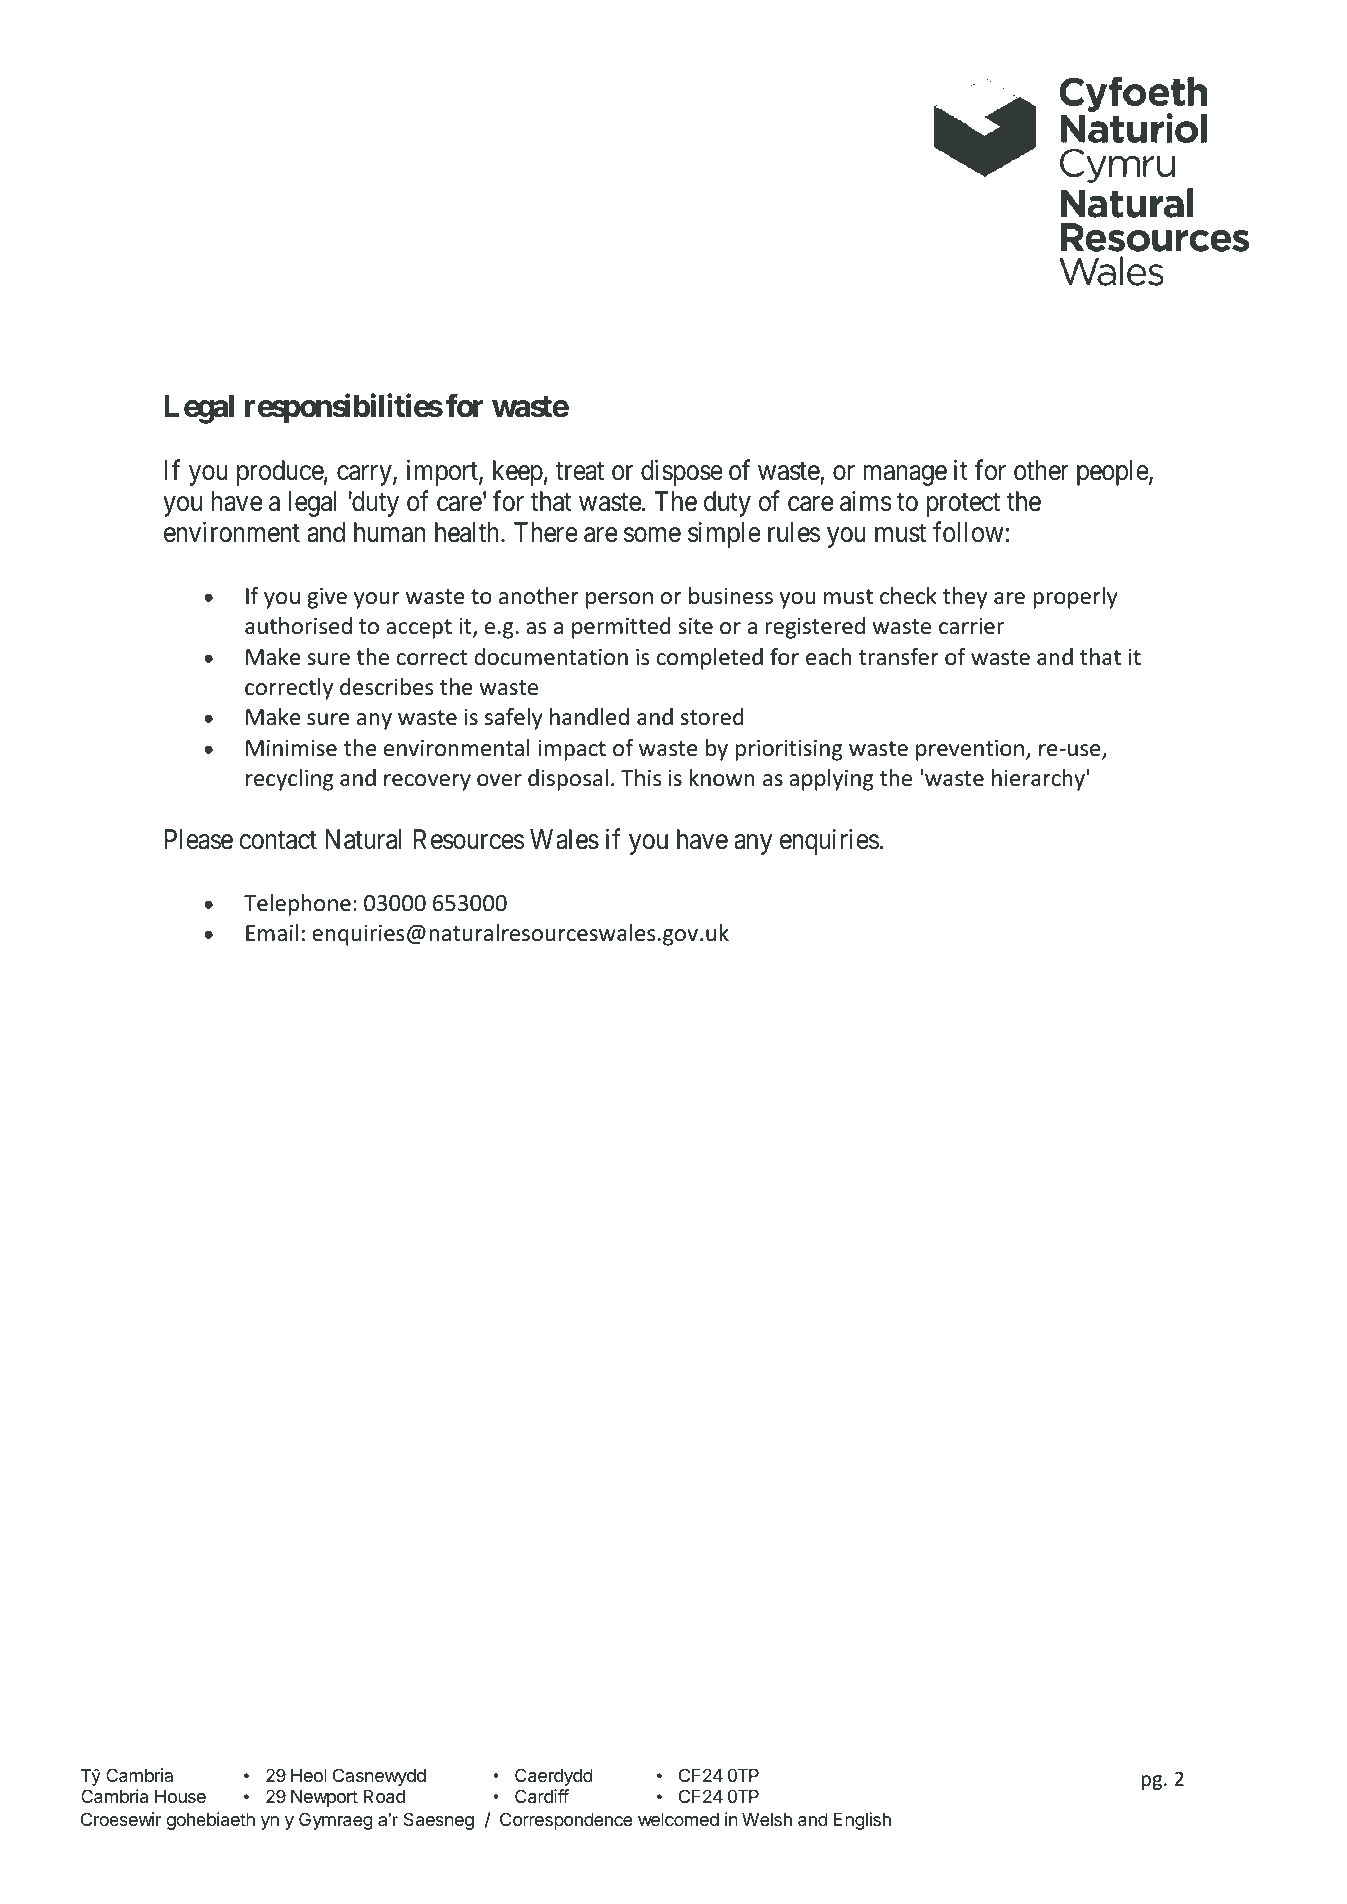  Describe the element at coordinates (963, 505) in the page. I see `protect` at that location.
